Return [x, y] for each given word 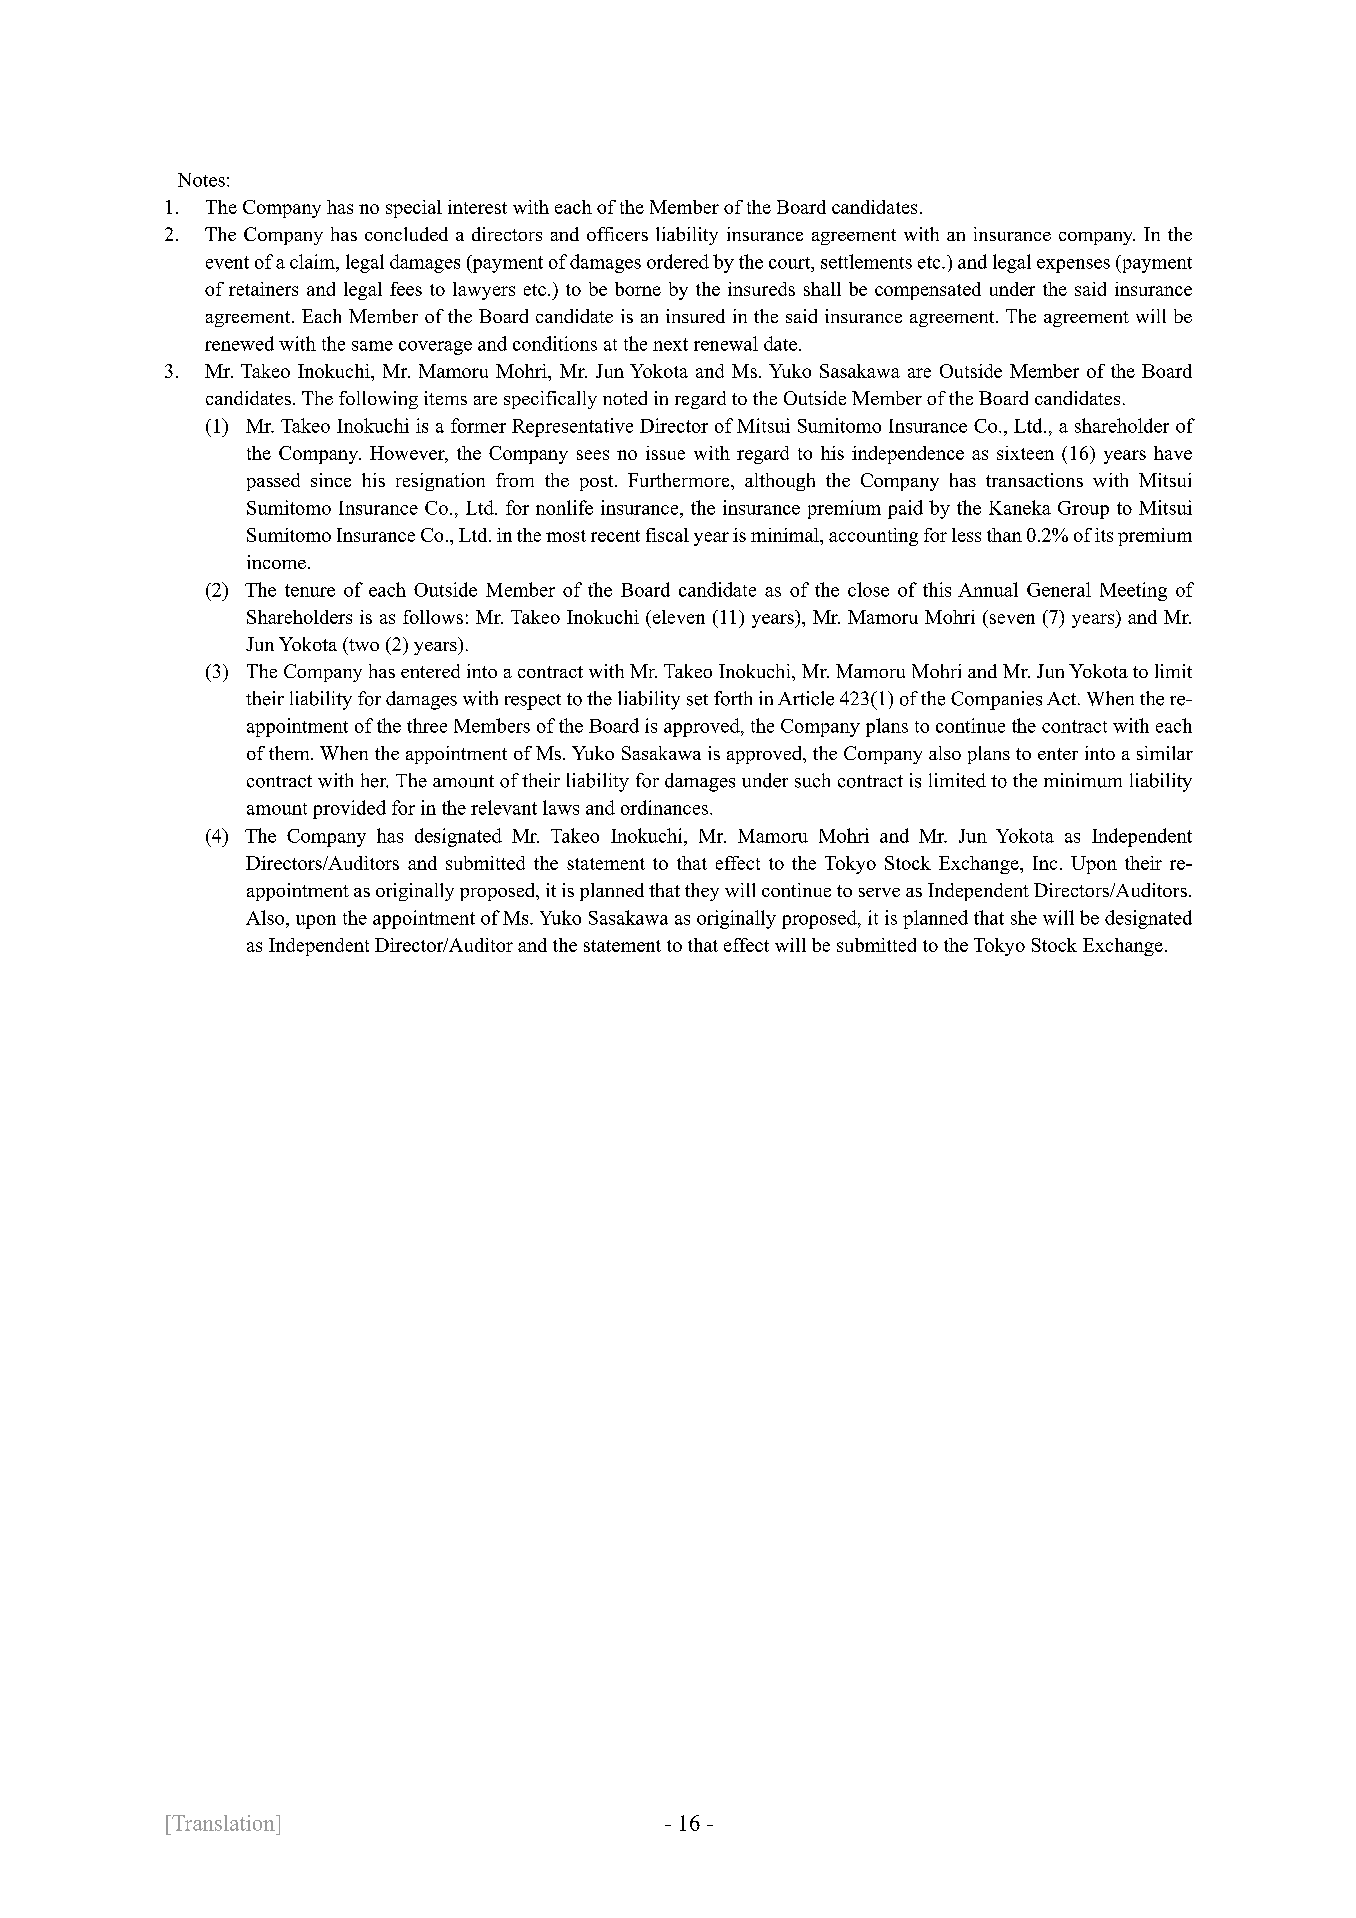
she [1024, 917]
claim [313, 261]
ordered [678, 261]
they [702, 892]
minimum [1083, 780]
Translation [223, 1823]
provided [349, 809]
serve [879, 892]
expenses [1073, 266]
